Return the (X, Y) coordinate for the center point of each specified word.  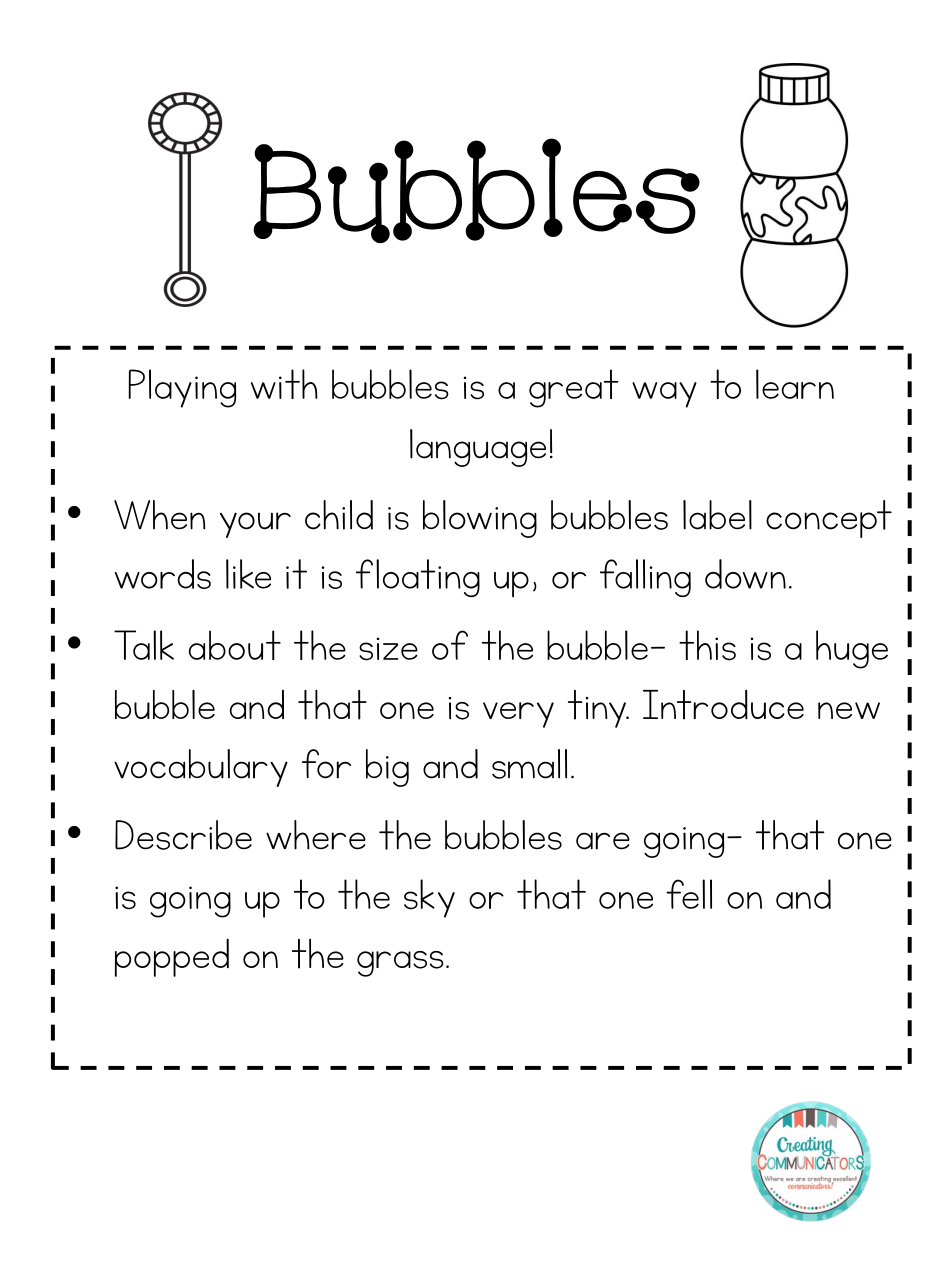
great (573, 388)
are (603, 841)
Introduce (723, 705)
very (518, 715)
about (235, 645)
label (717, 515)
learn (795, 384)
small (529, 764)
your (255, 525)
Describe (183, 835)
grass (400, 964)
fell (689, 894)
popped (172, 957)
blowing (480, 519)
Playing (182, 388)
